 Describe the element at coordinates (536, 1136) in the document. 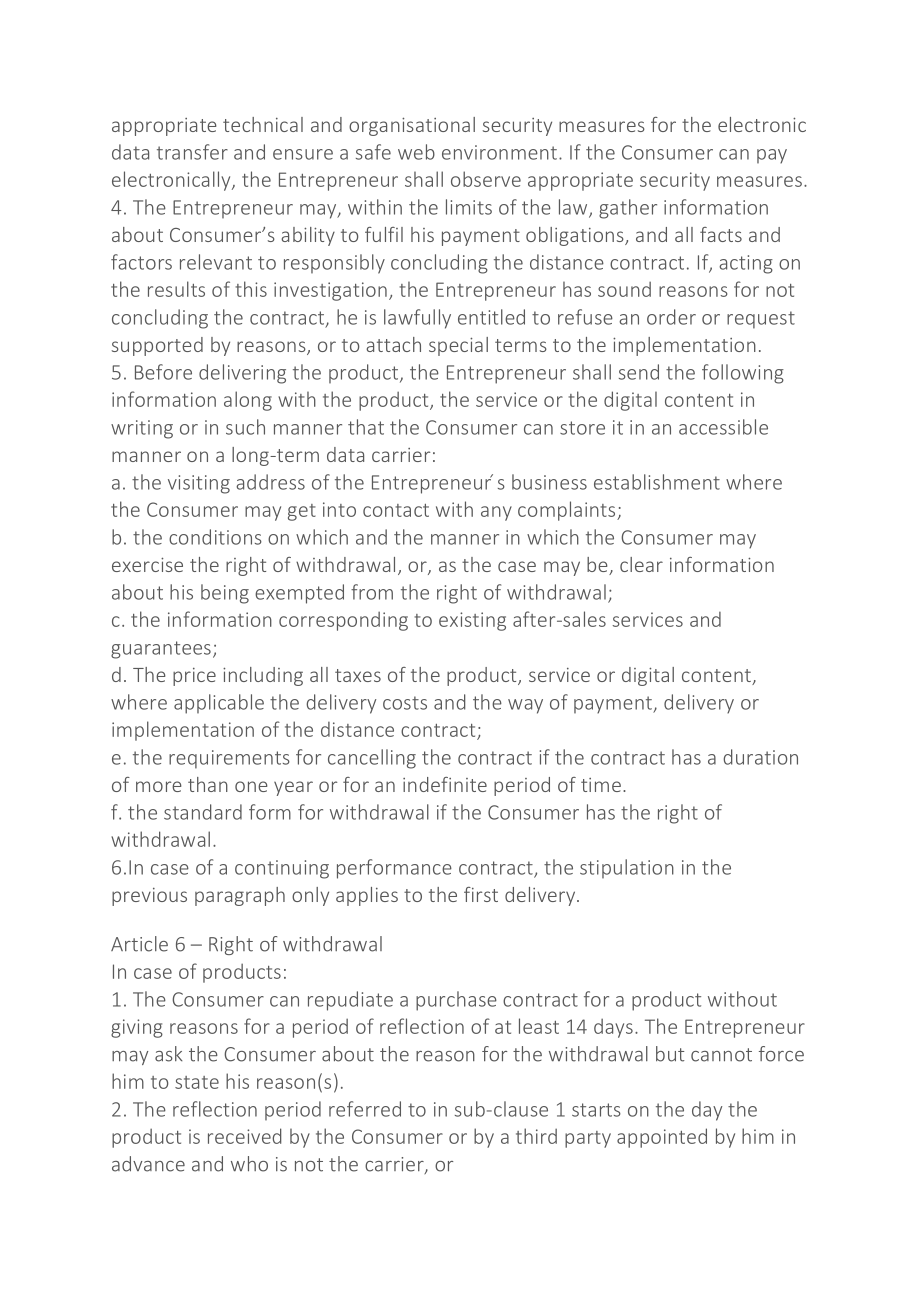

I see `third` at that location.
